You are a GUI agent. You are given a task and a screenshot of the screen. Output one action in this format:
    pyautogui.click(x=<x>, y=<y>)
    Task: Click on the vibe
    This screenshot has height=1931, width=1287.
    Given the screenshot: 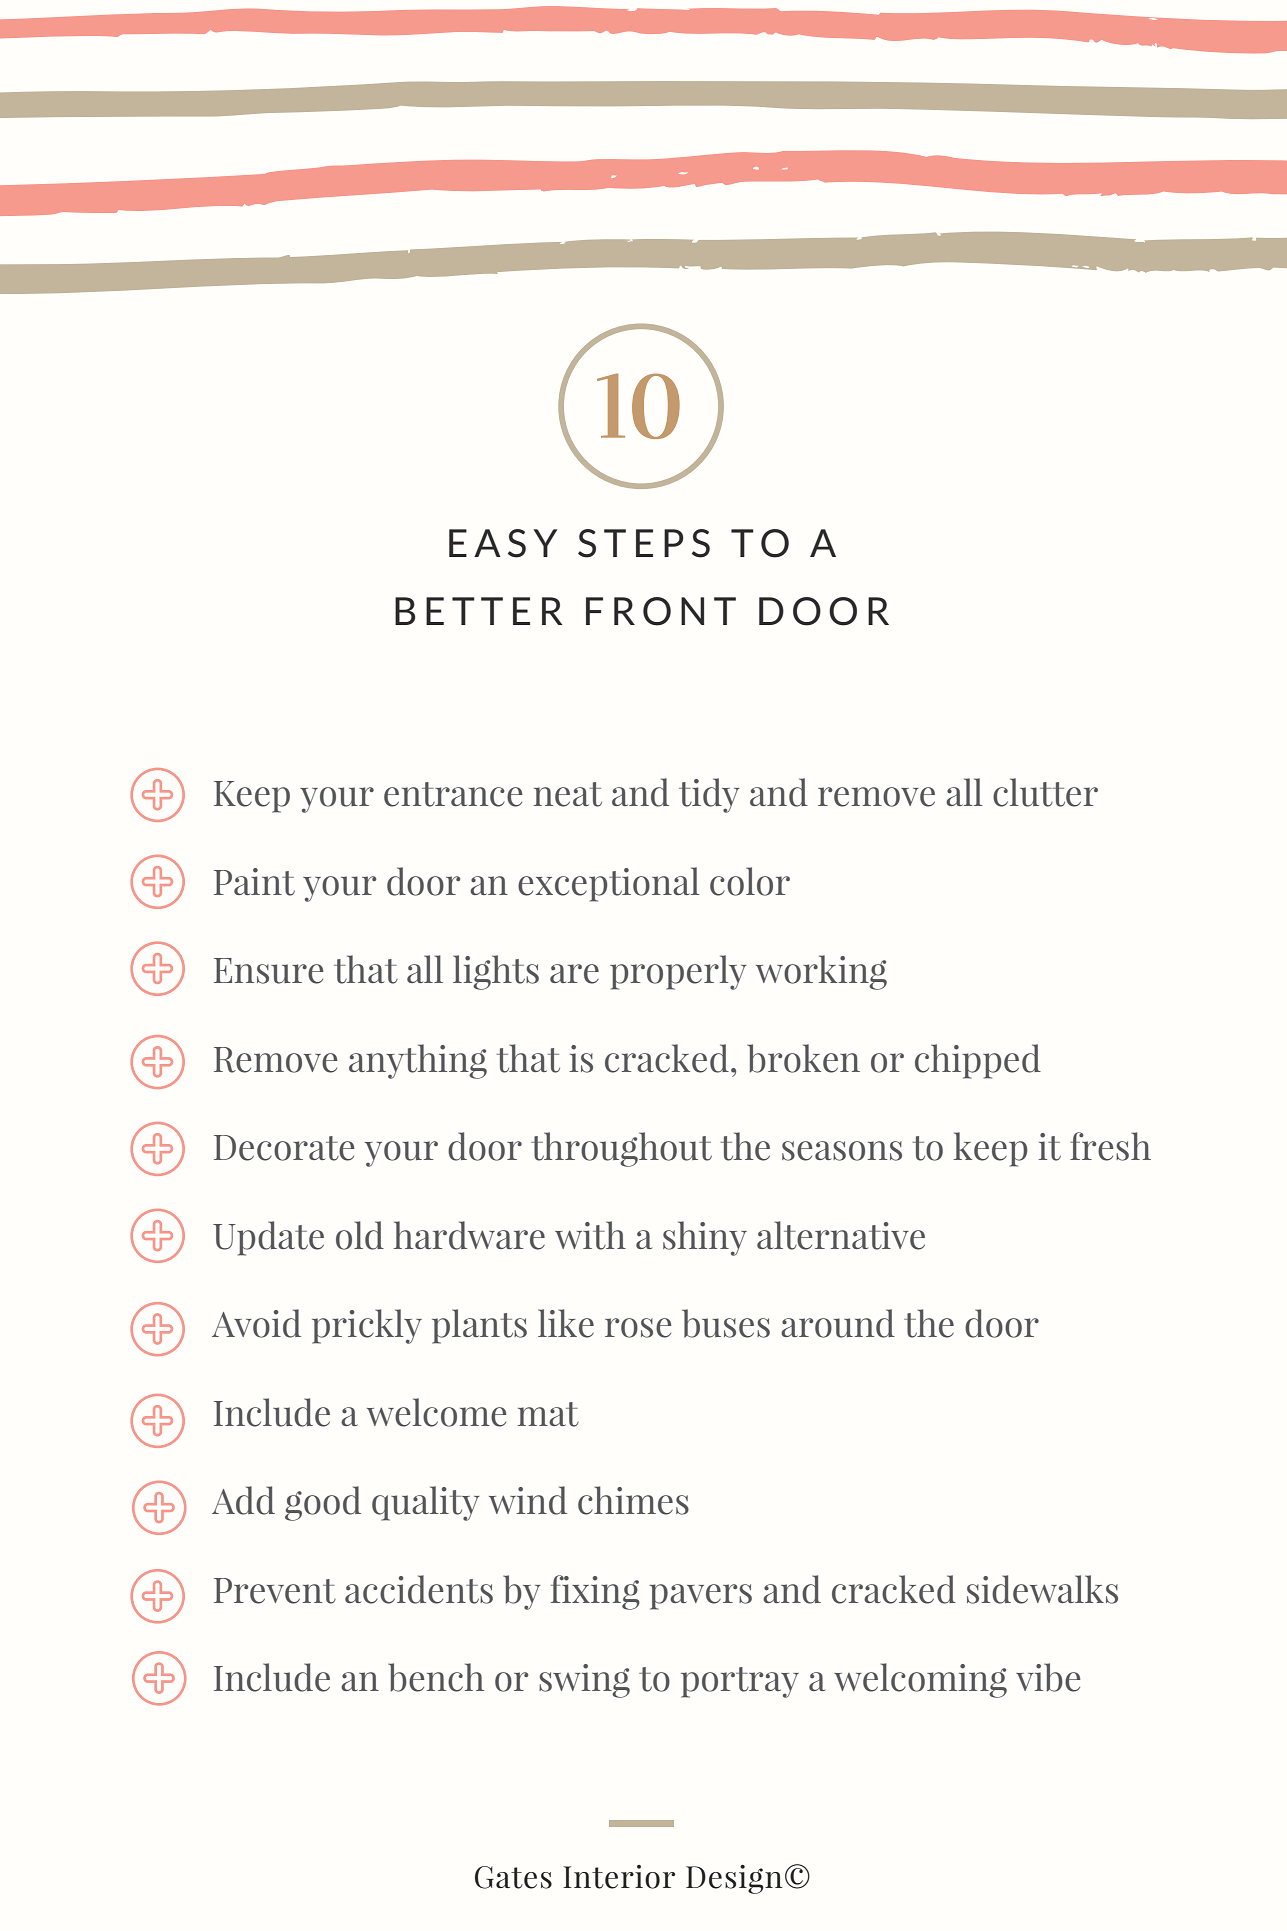 What is the action you would take?
    pyautogui.click(x=1048, y=1677)
